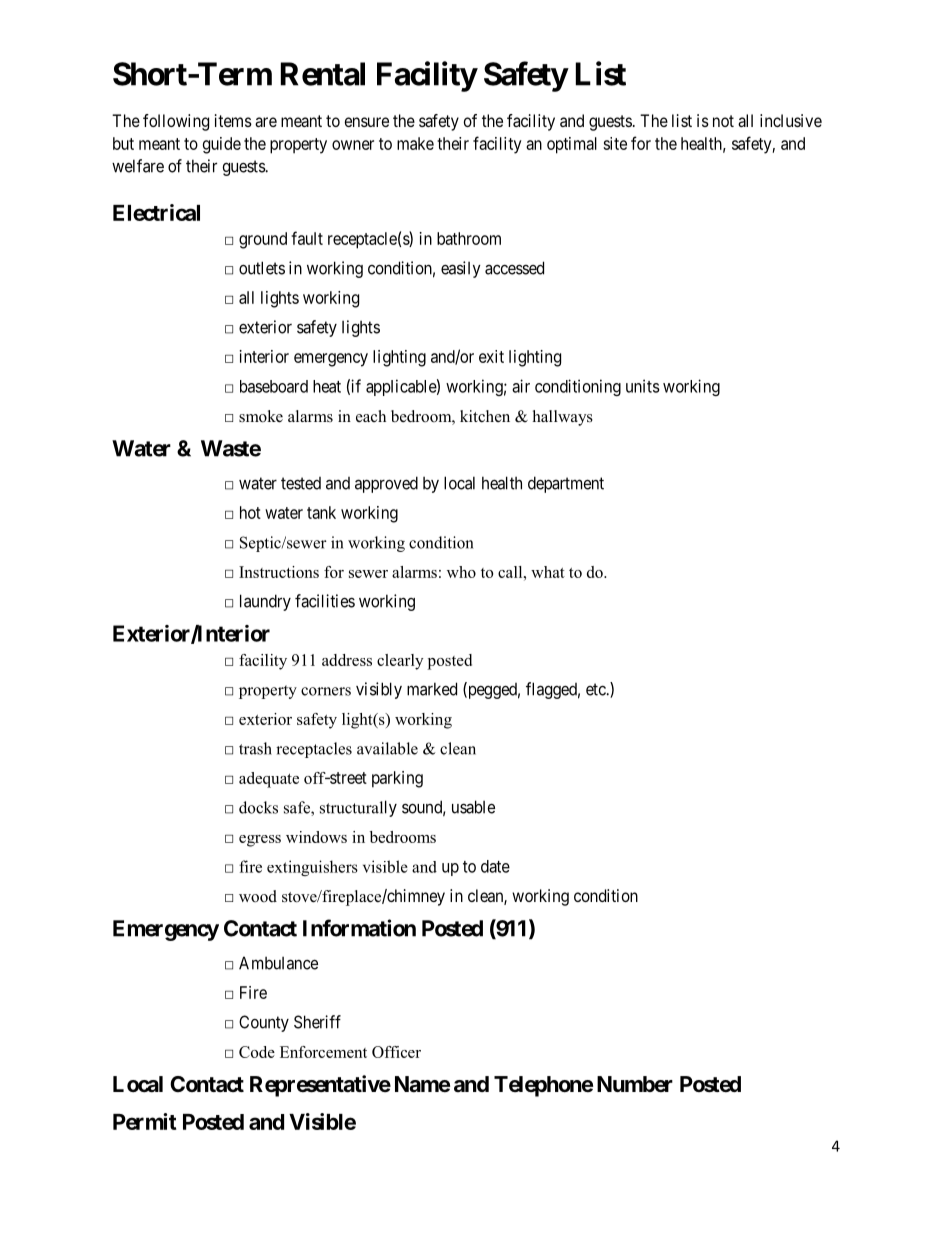 The image size is (952, 1233). Describe the element at coordinates (596, 689) in the screenshot. I see `etc` at that location.
